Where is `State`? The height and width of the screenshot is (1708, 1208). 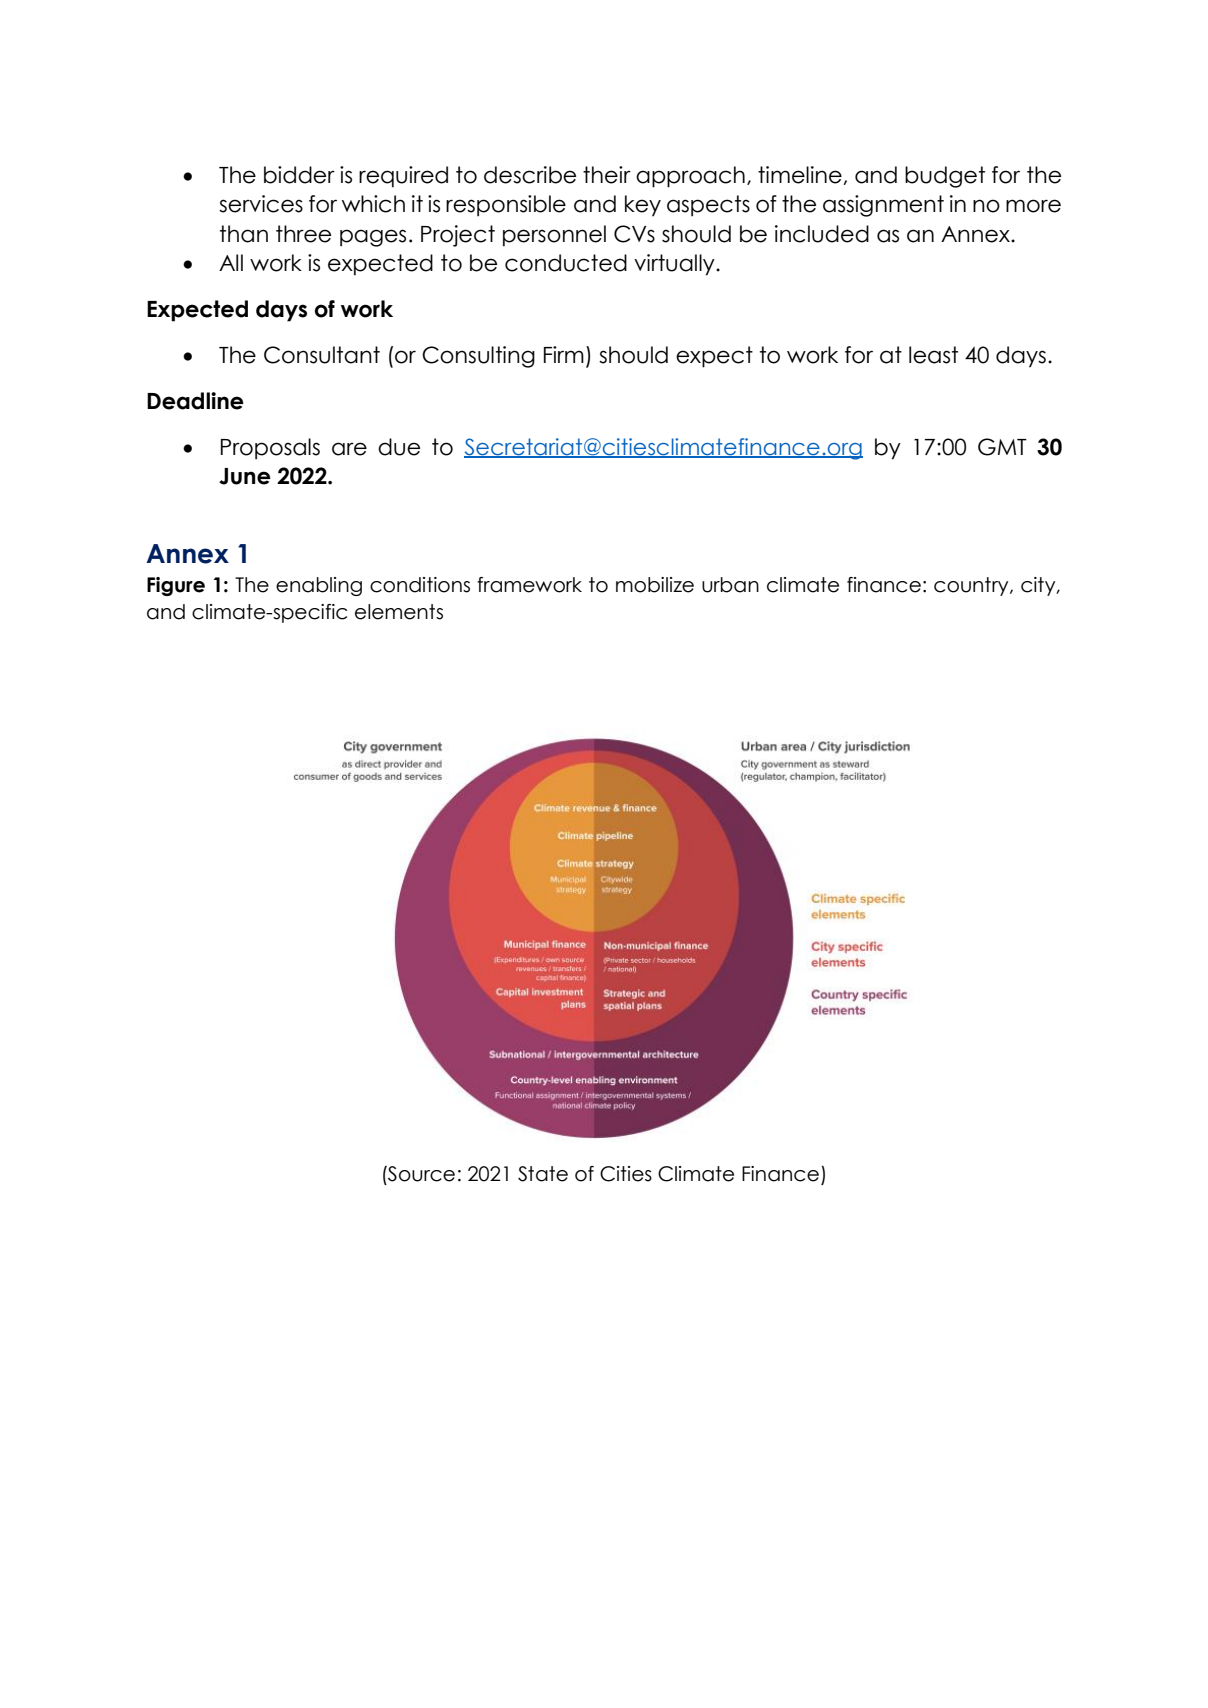
State is located at coordinates (543, 1174).
